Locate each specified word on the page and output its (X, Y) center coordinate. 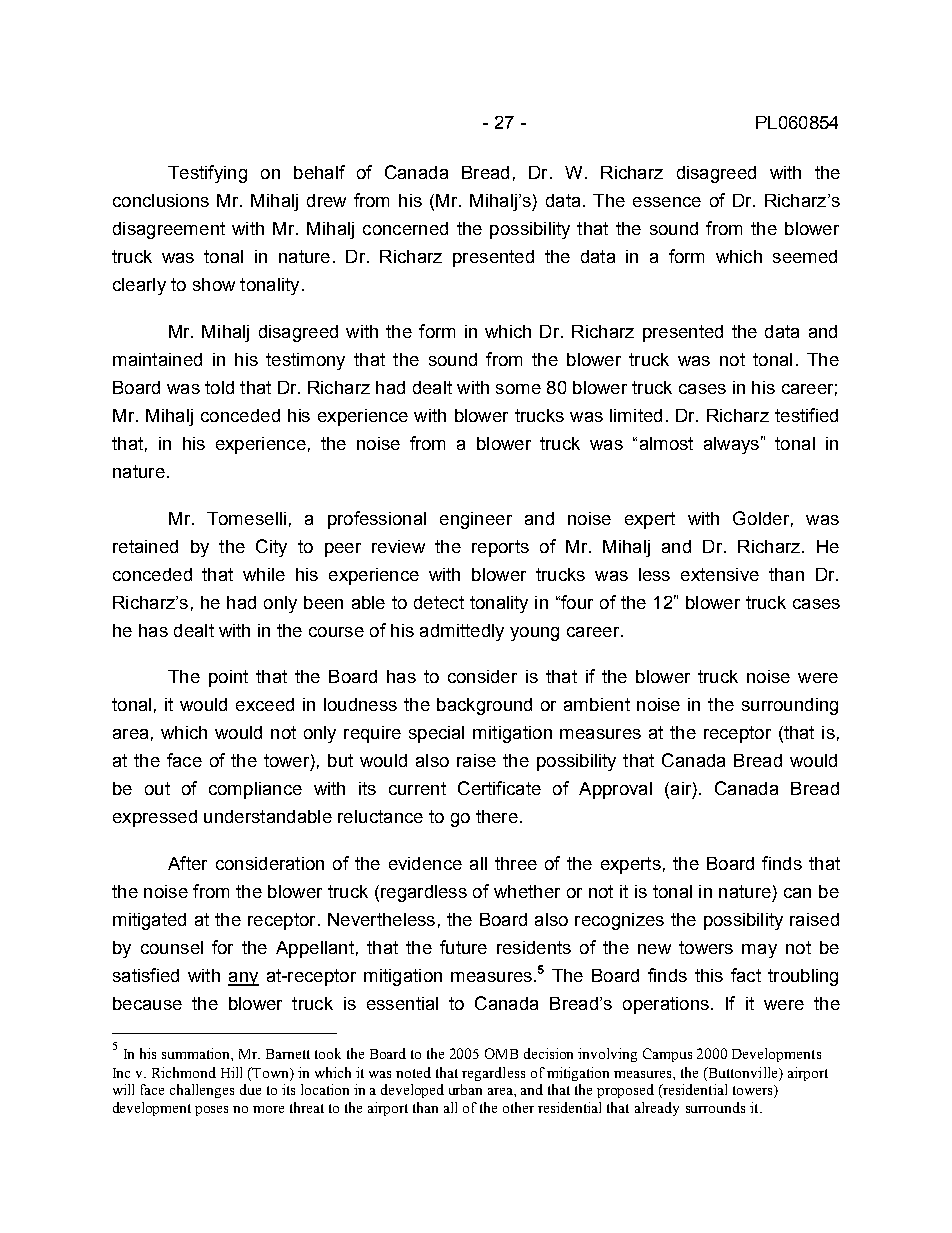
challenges (202, 1091)
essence (667, 202)
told (219, 387)
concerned (405, 228)
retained (145, 546)
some (518, 389)
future (463, 947)
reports (500, 548)
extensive (720, 574)
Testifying (207, 174)
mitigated (149, 921)
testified (806, 415)
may (759, 951)
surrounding (790, 706)
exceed (265, 704)
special (436, 734)
